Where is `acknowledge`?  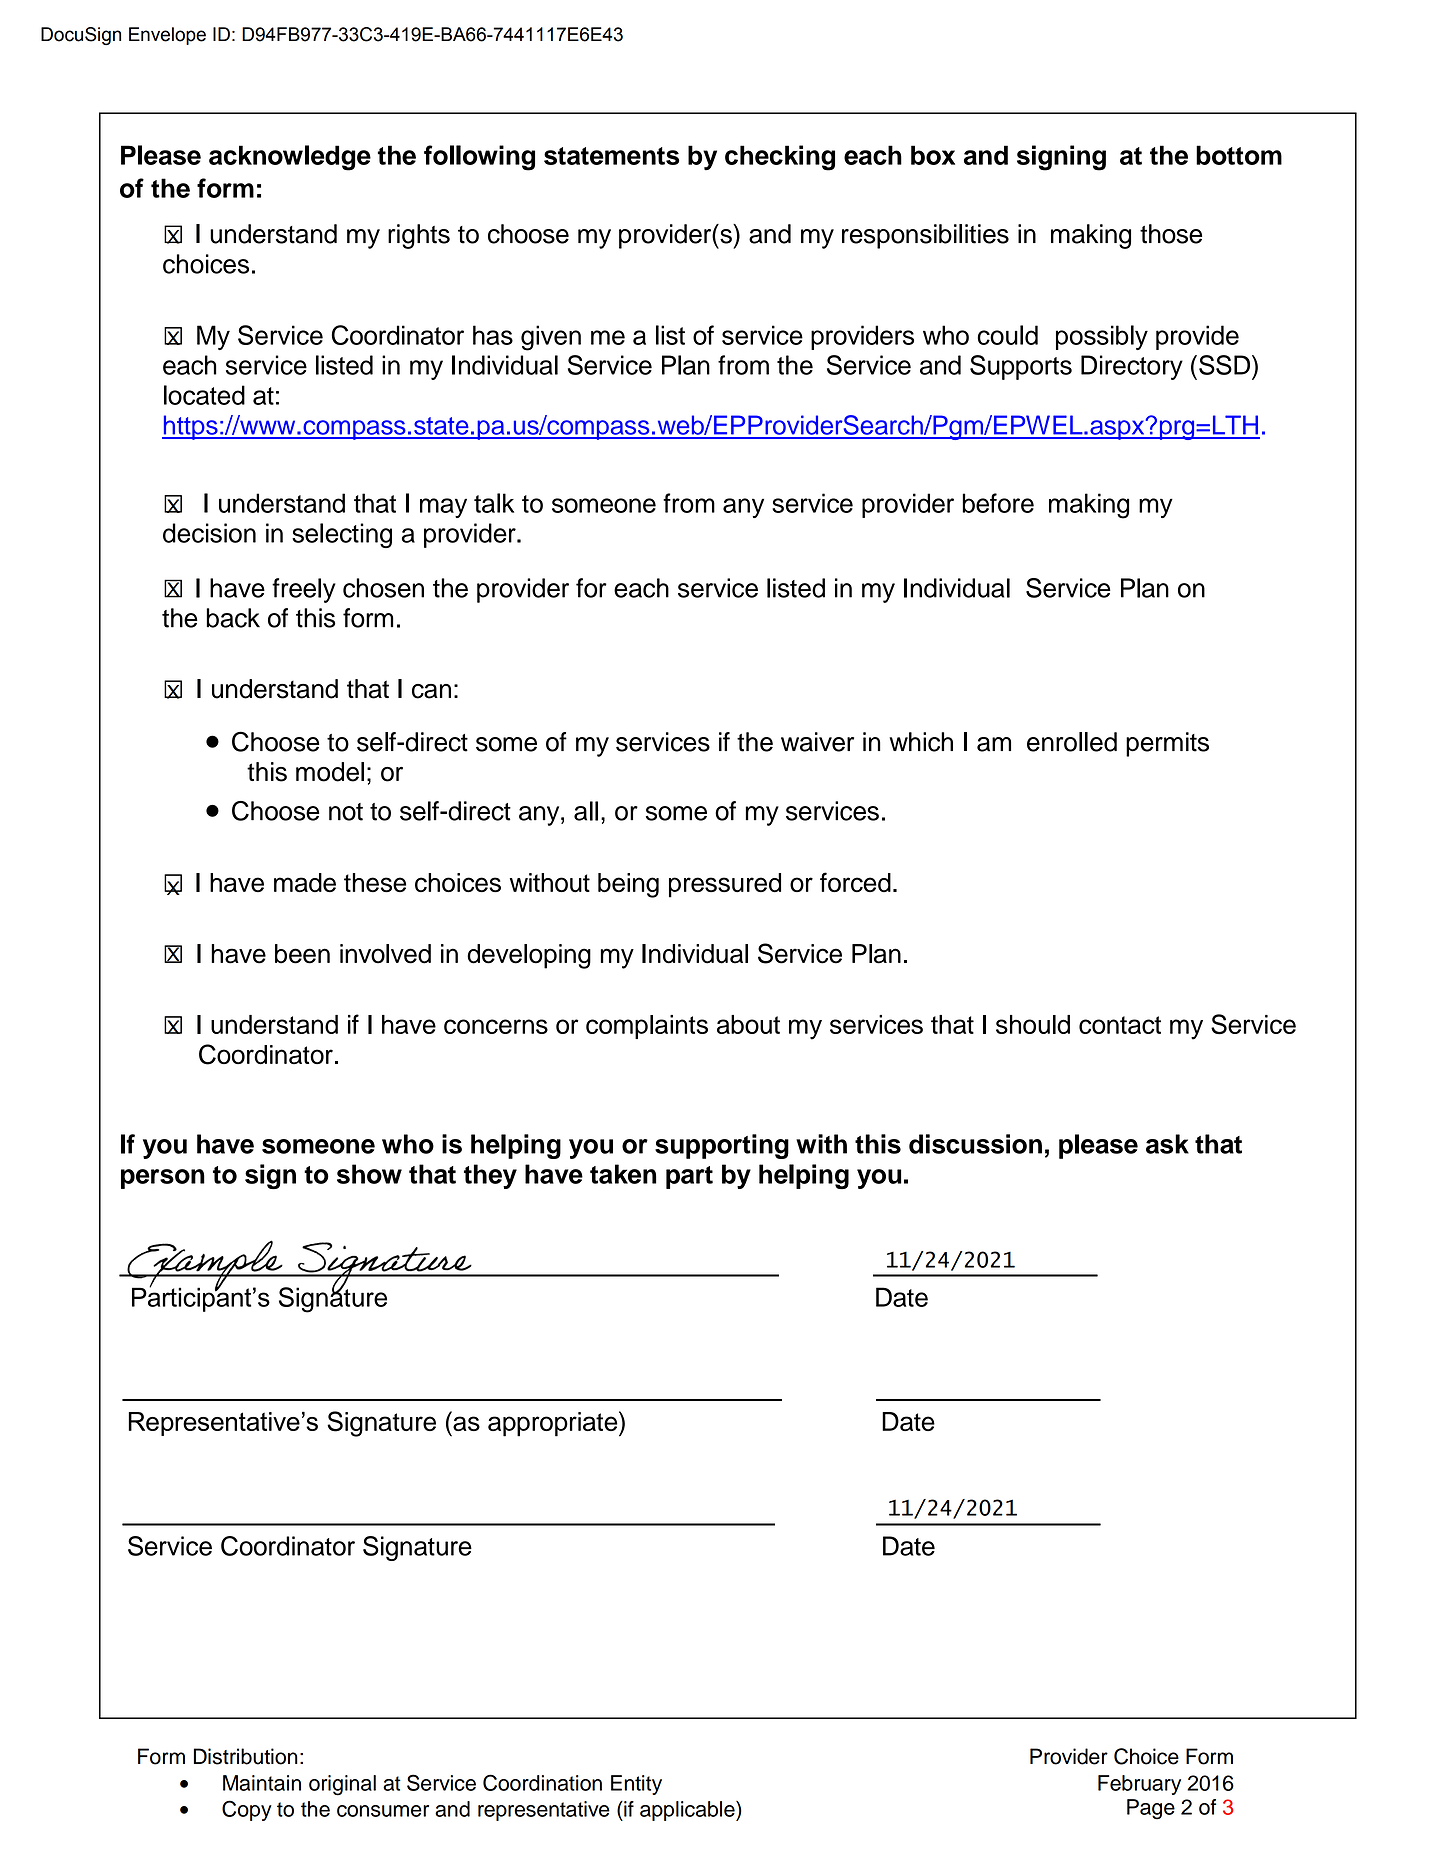 acknowledge is located at coordinates (290, 158).
